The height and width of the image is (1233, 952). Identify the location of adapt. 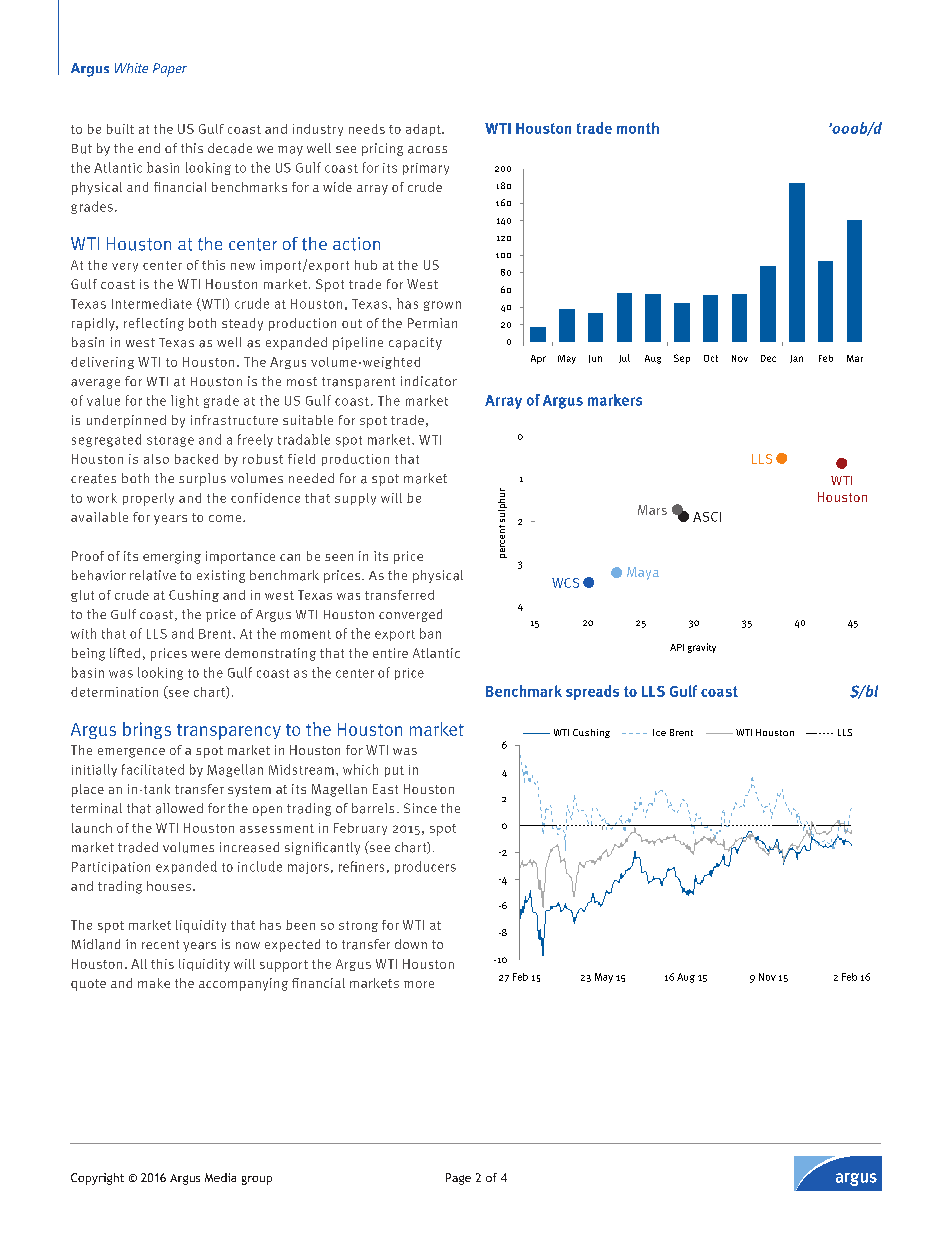
(424, 130).
